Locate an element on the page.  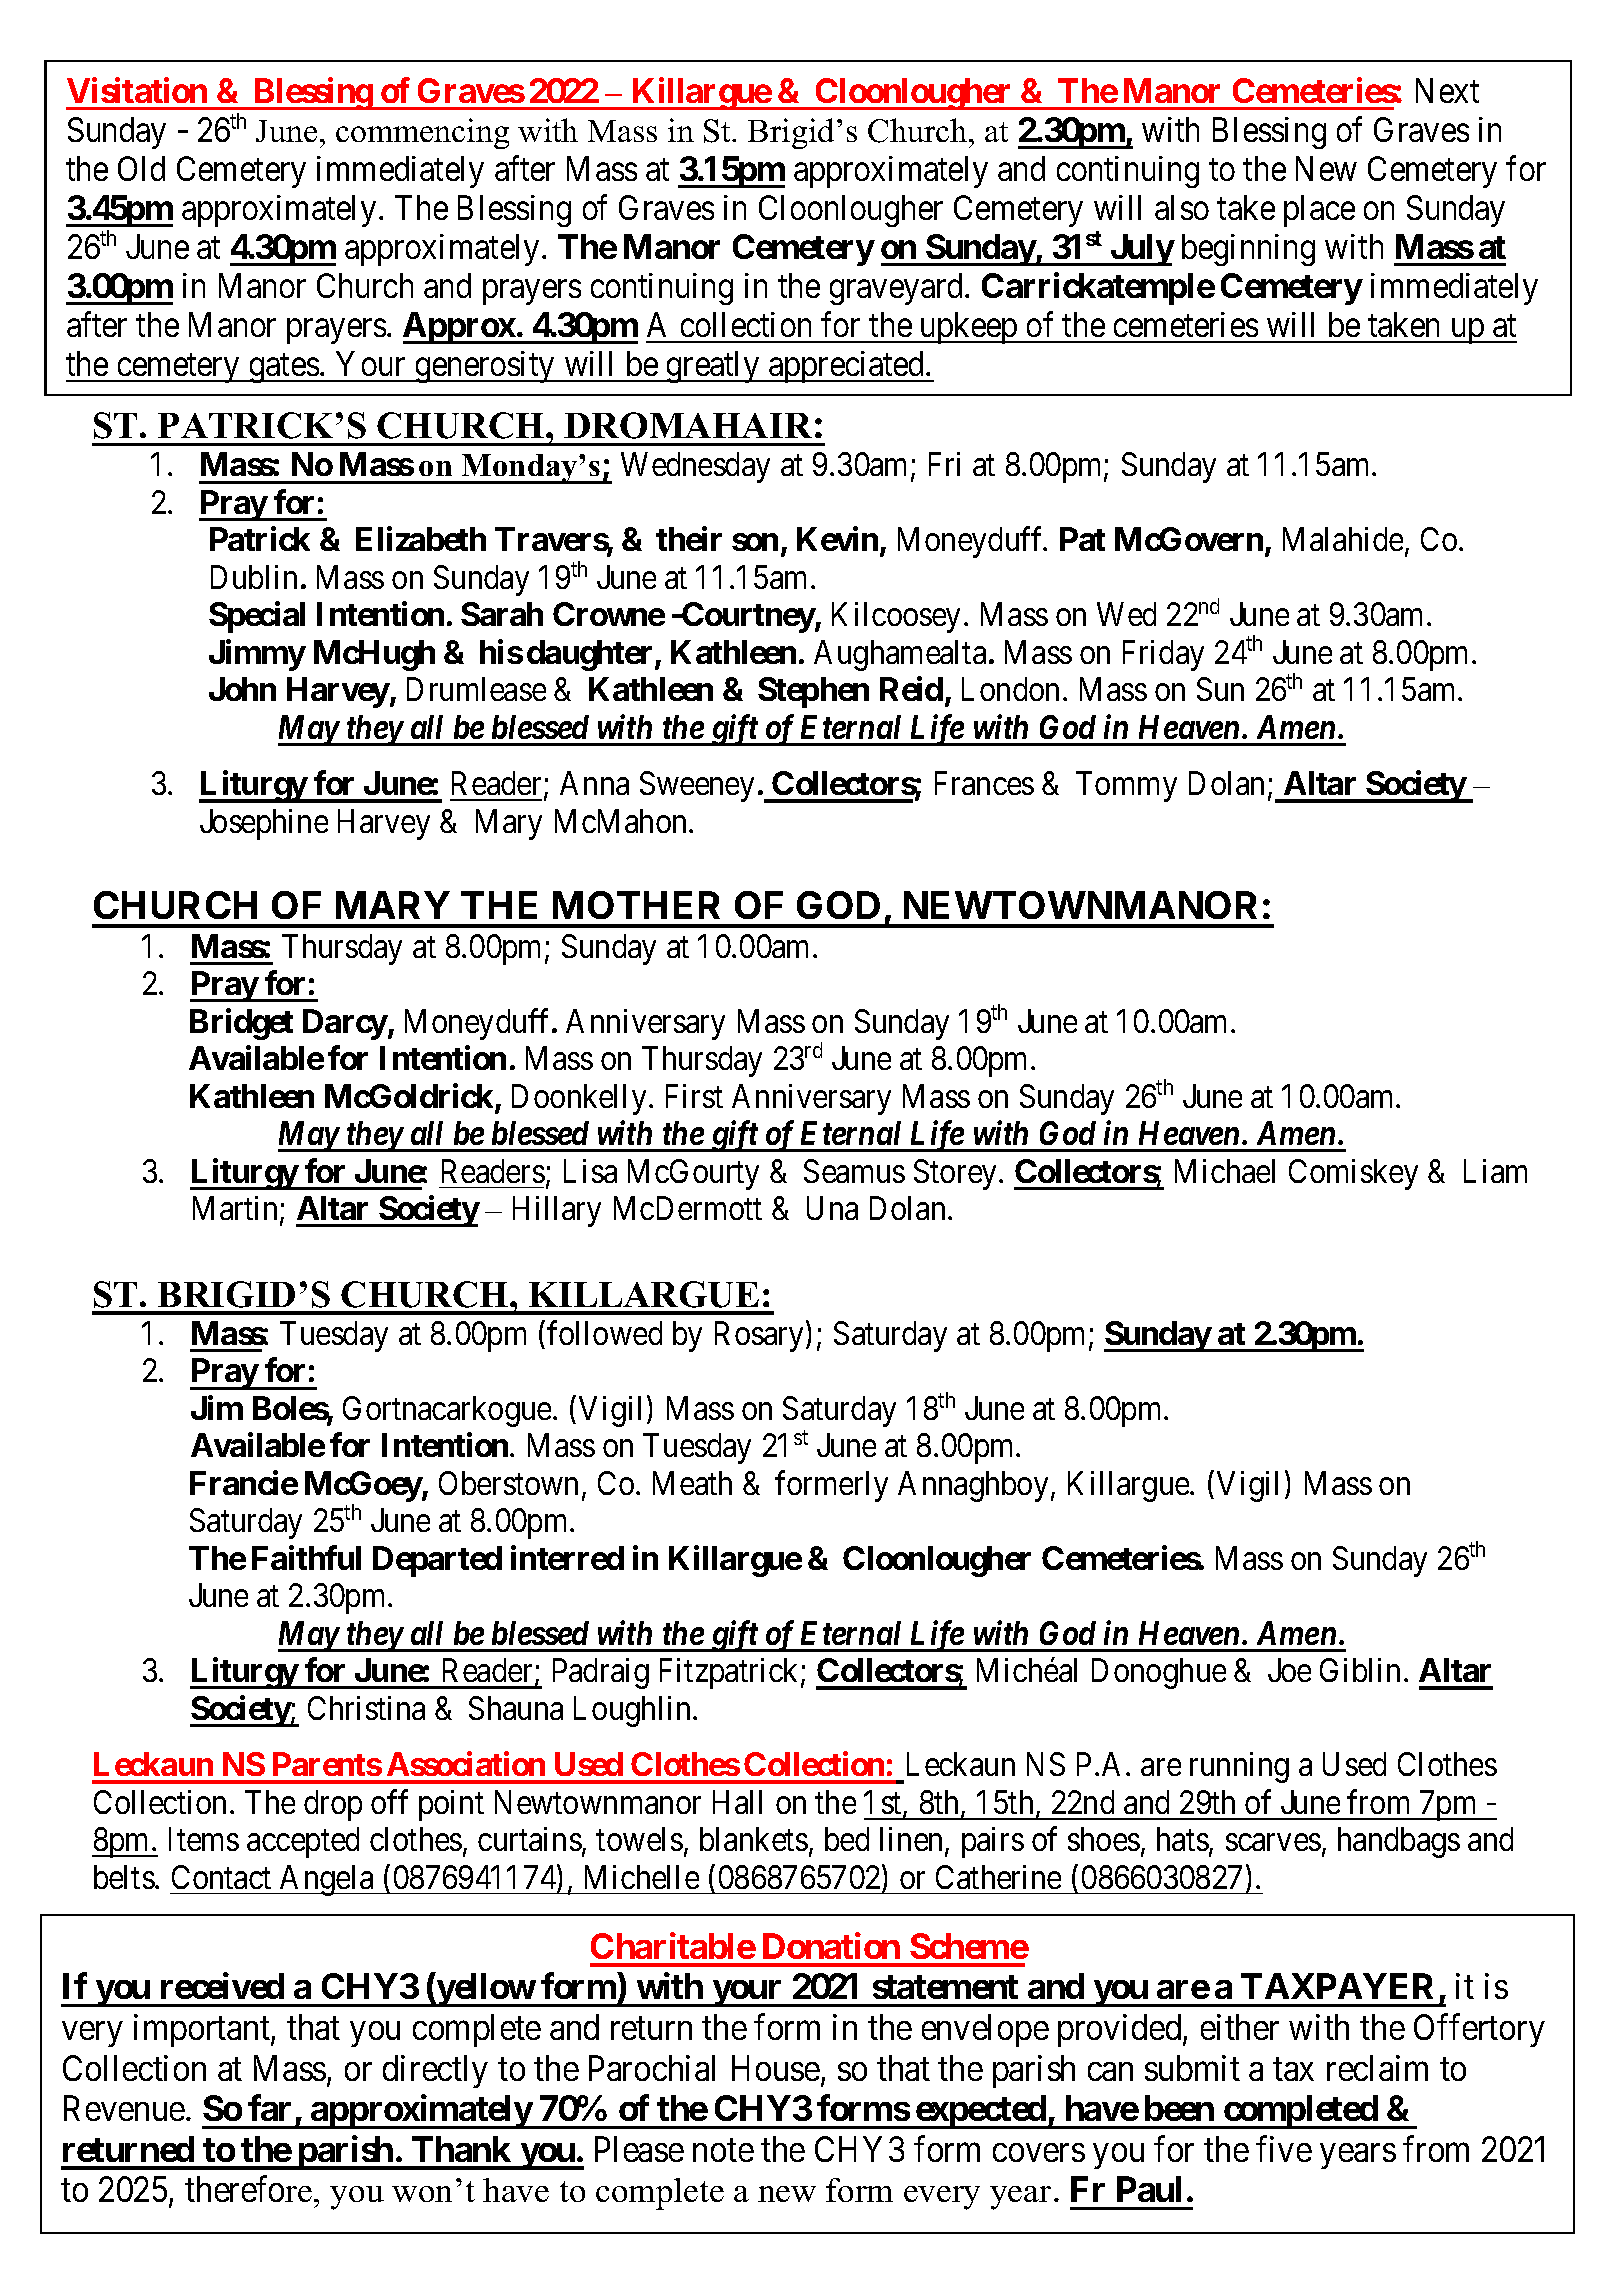
Joe is located at coordinates (1289, 1670).
